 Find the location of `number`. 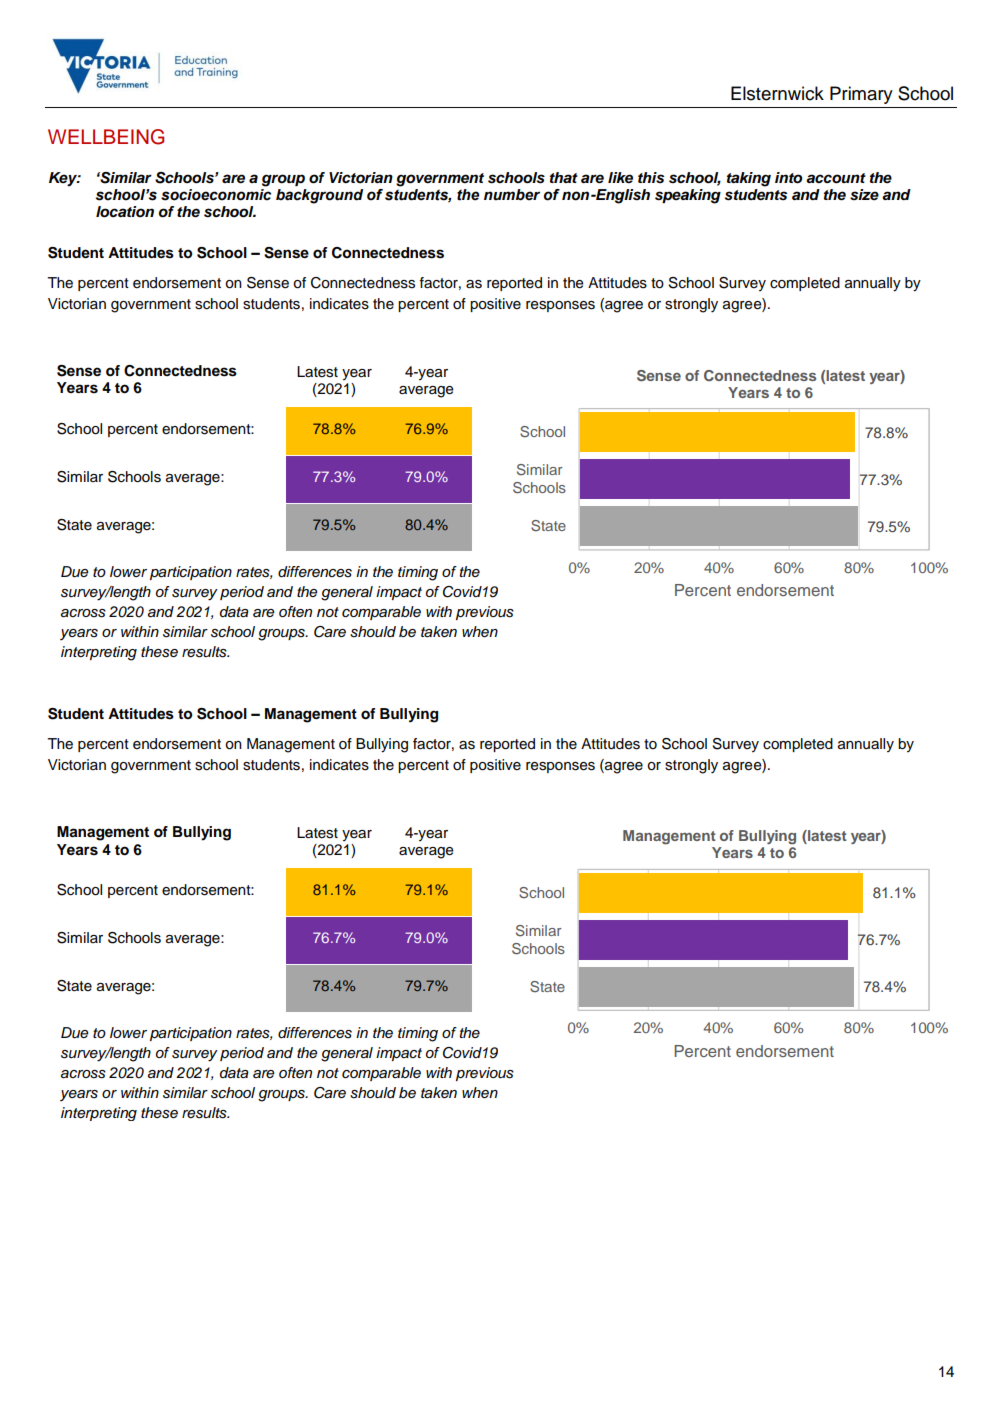

number is located at coordinates (512, 195).
